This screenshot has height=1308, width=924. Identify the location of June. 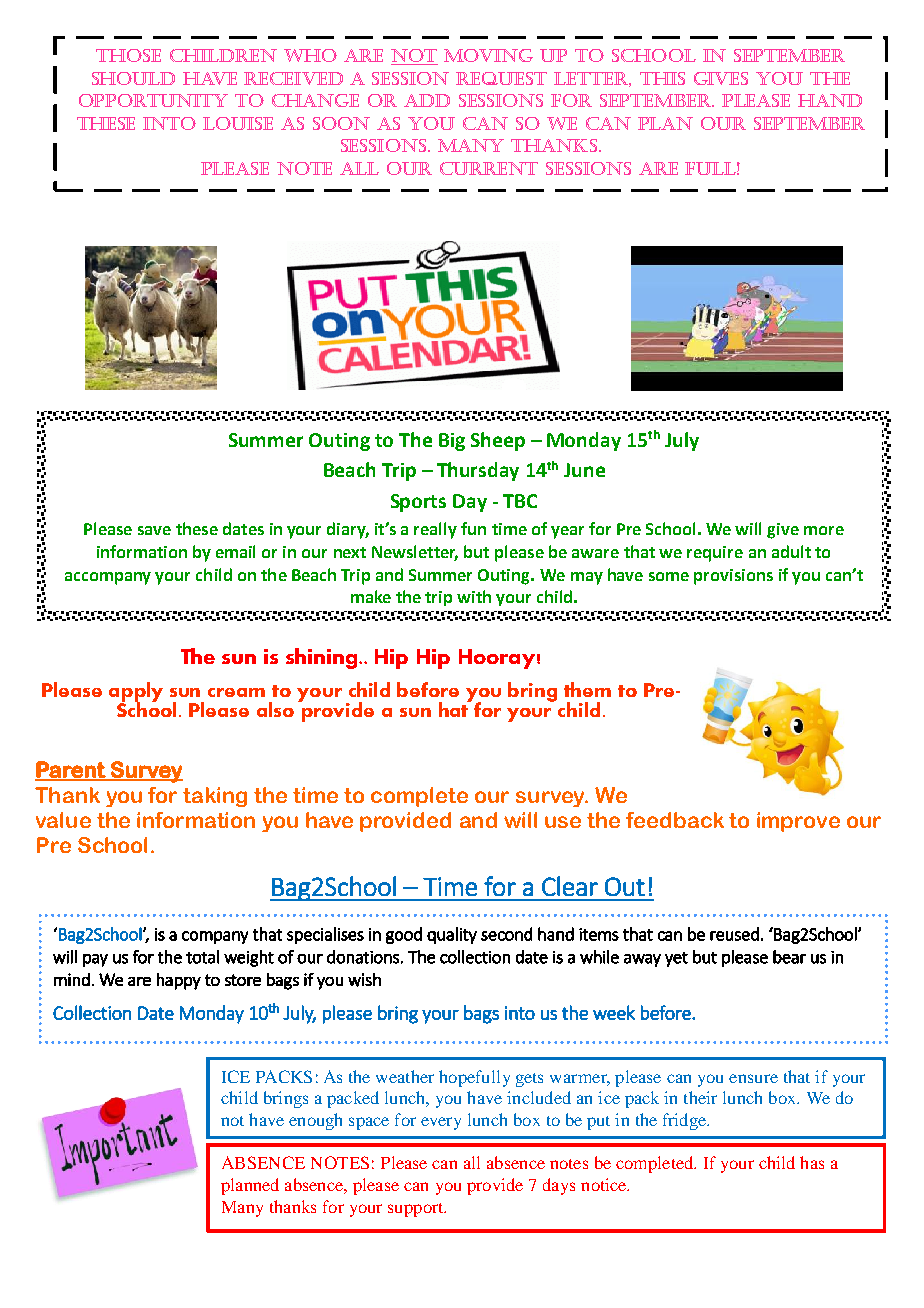
(584, 470).
